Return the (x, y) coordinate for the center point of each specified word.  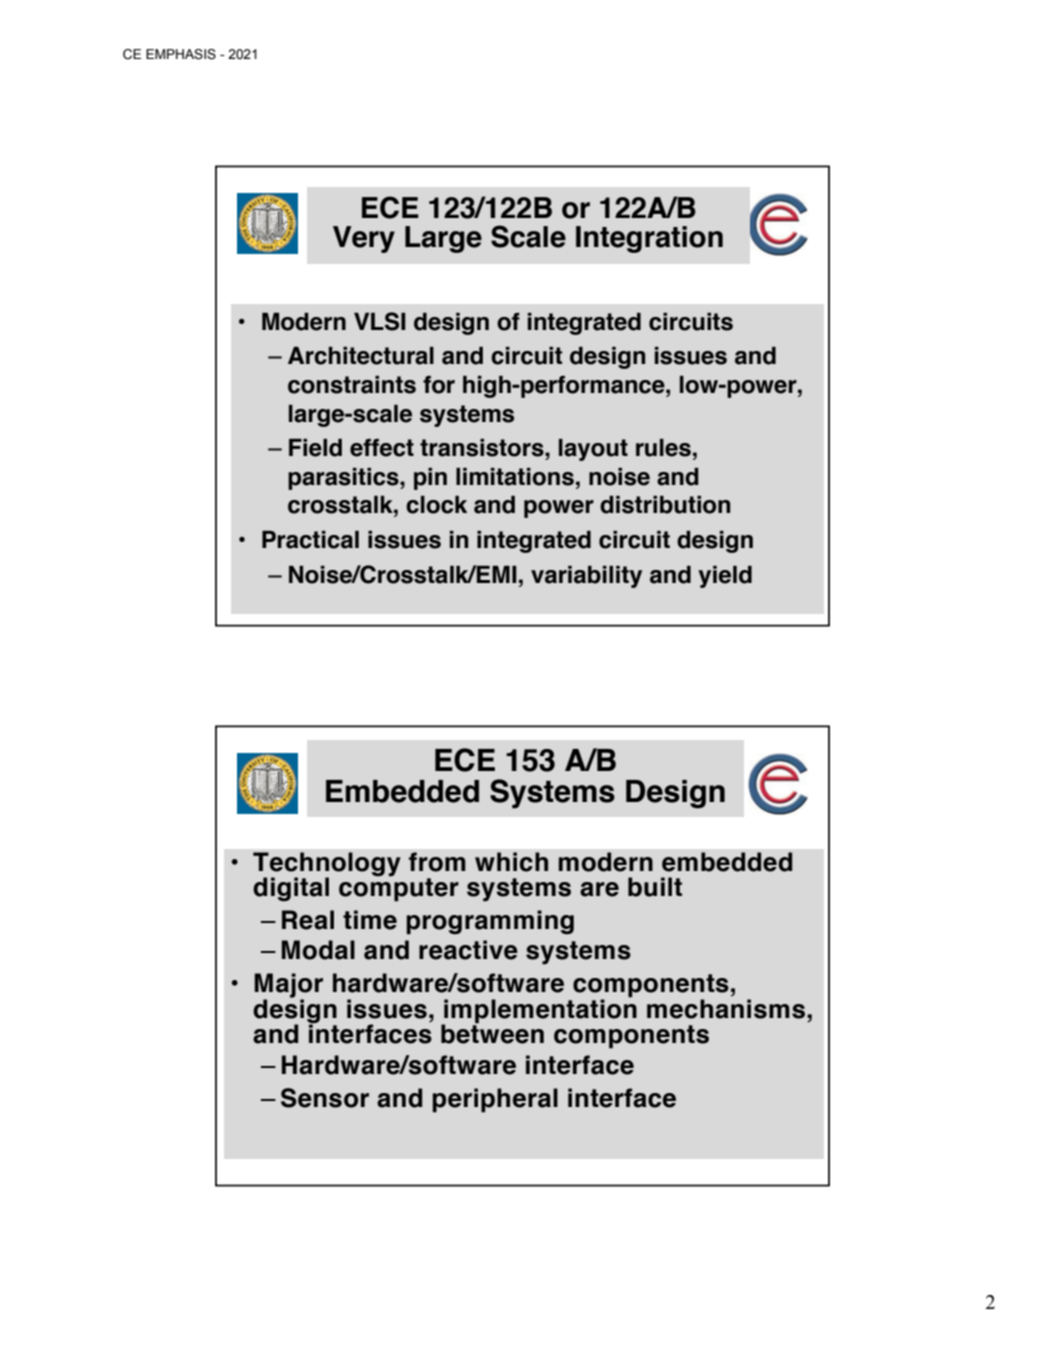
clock (436, 505)
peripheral (495, 1100)
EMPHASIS (181, 54)
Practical (310, 540)
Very (364, 239)
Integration (649, 239)
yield (725, 577)
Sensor (325, 1098)
